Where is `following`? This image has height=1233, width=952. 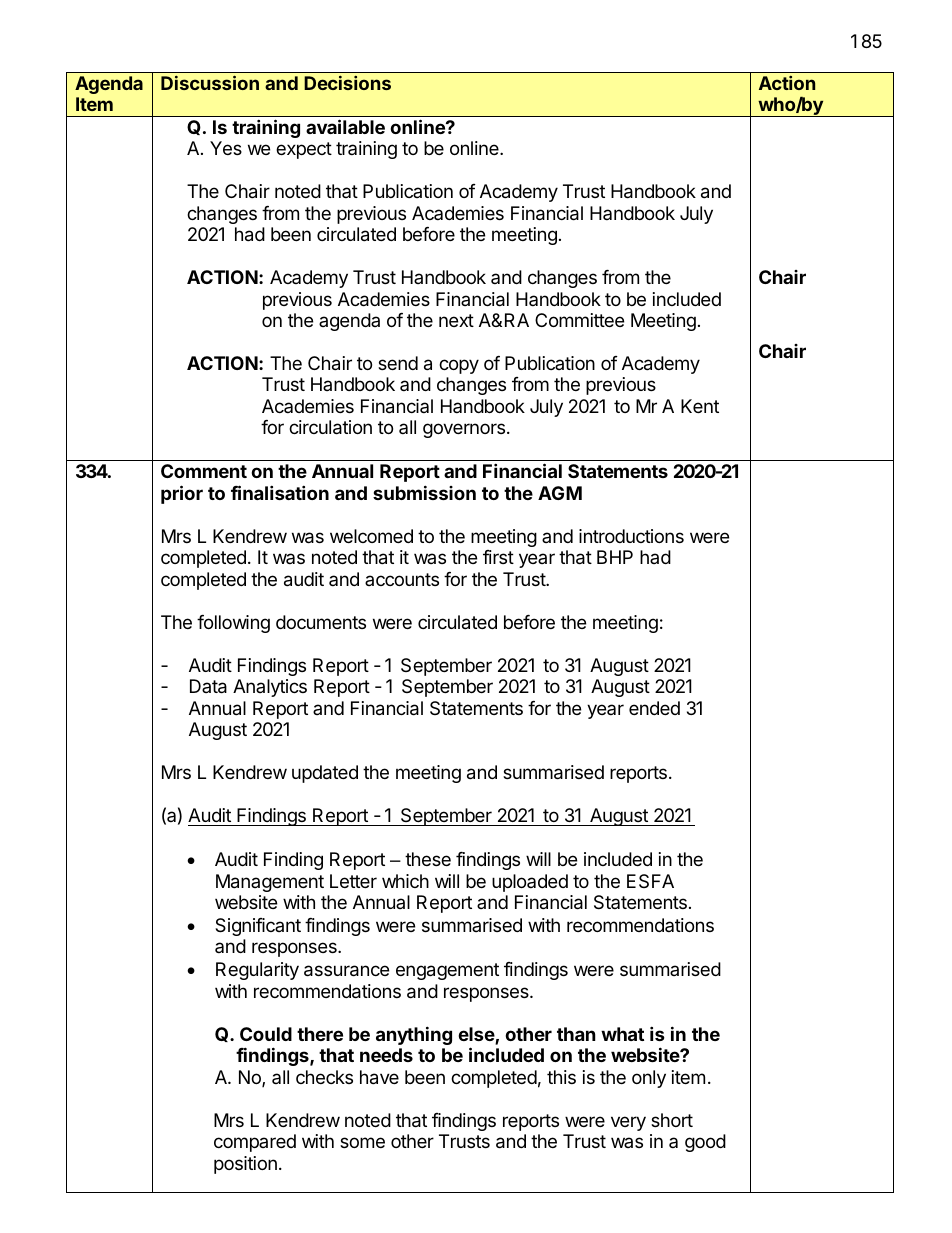
following is located at coordinates (233, 624).
